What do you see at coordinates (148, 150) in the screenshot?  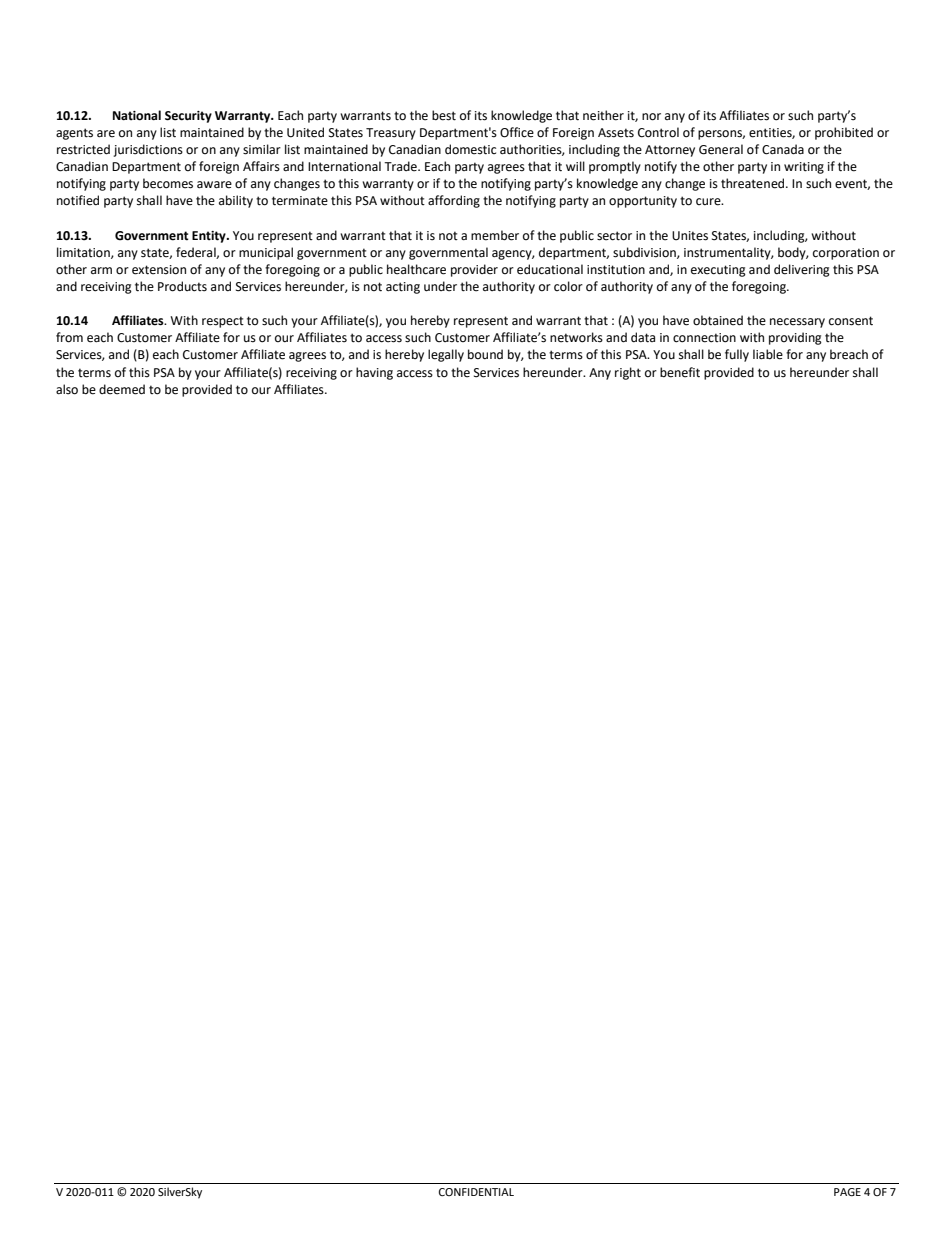 I see `jurisdictions` at bounding box center [148, 150].
